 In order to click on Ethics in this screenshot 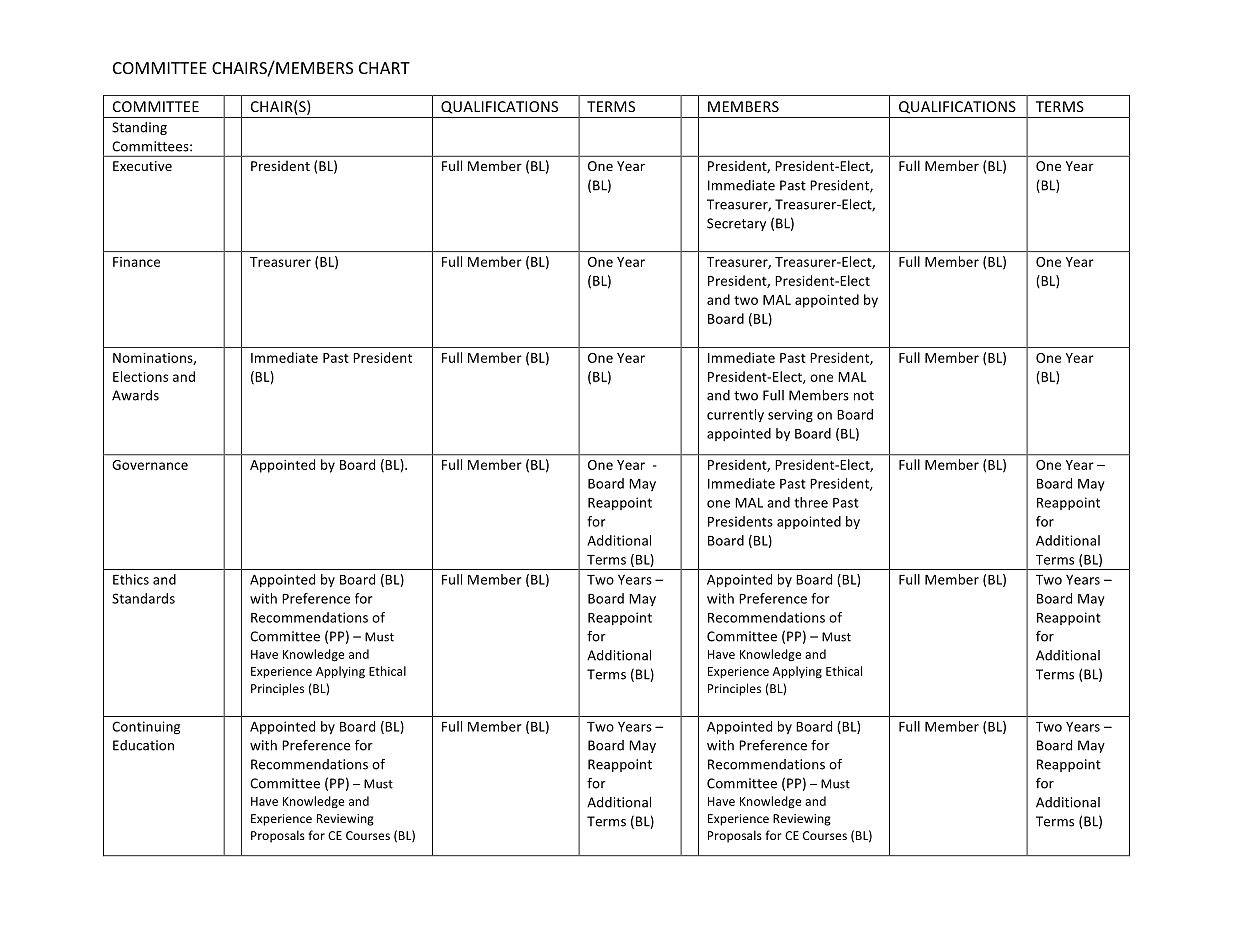, I will do `click(131, 579)`.
